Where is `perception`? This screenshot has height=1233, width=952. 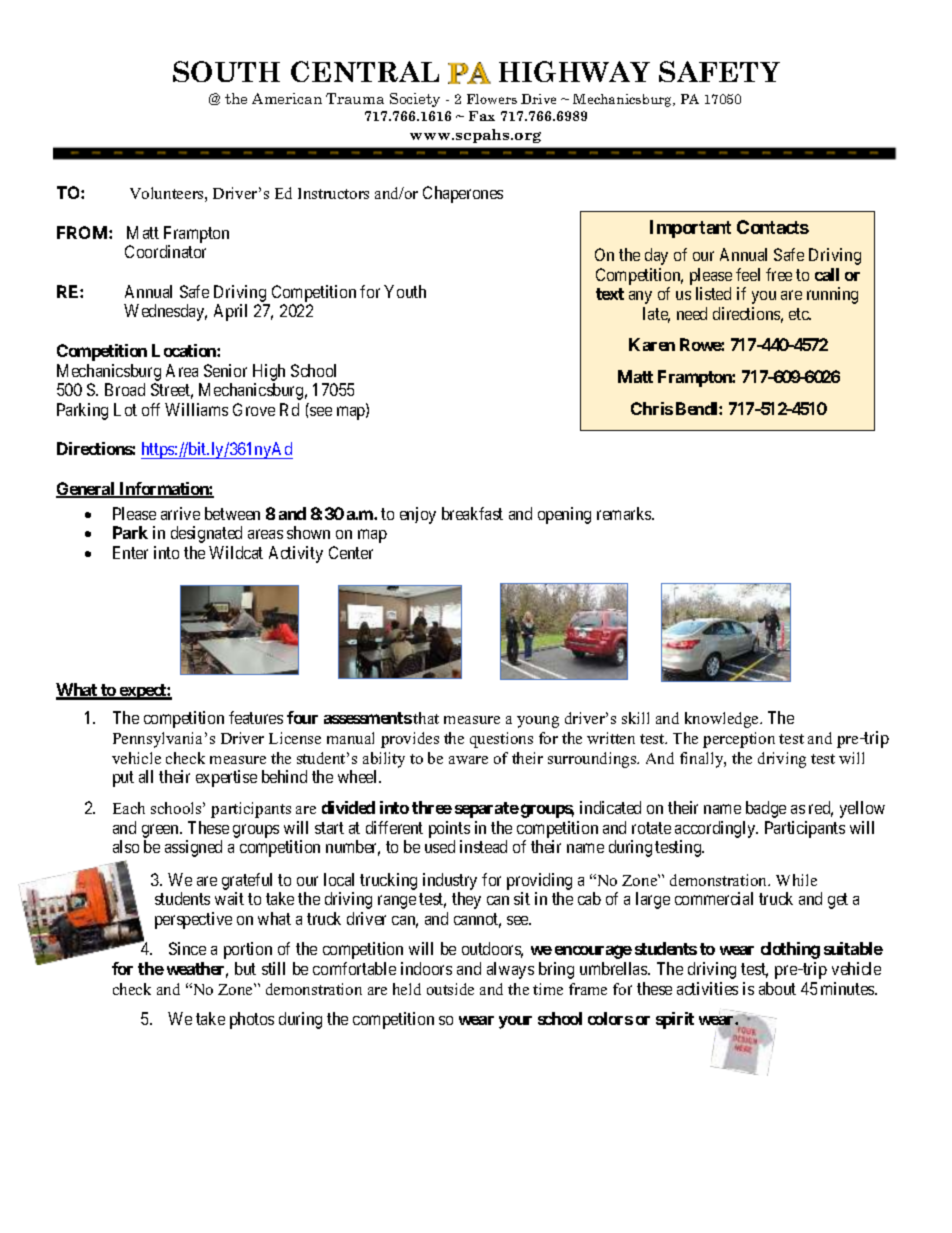 perception is located at coordinates (739, 740).
